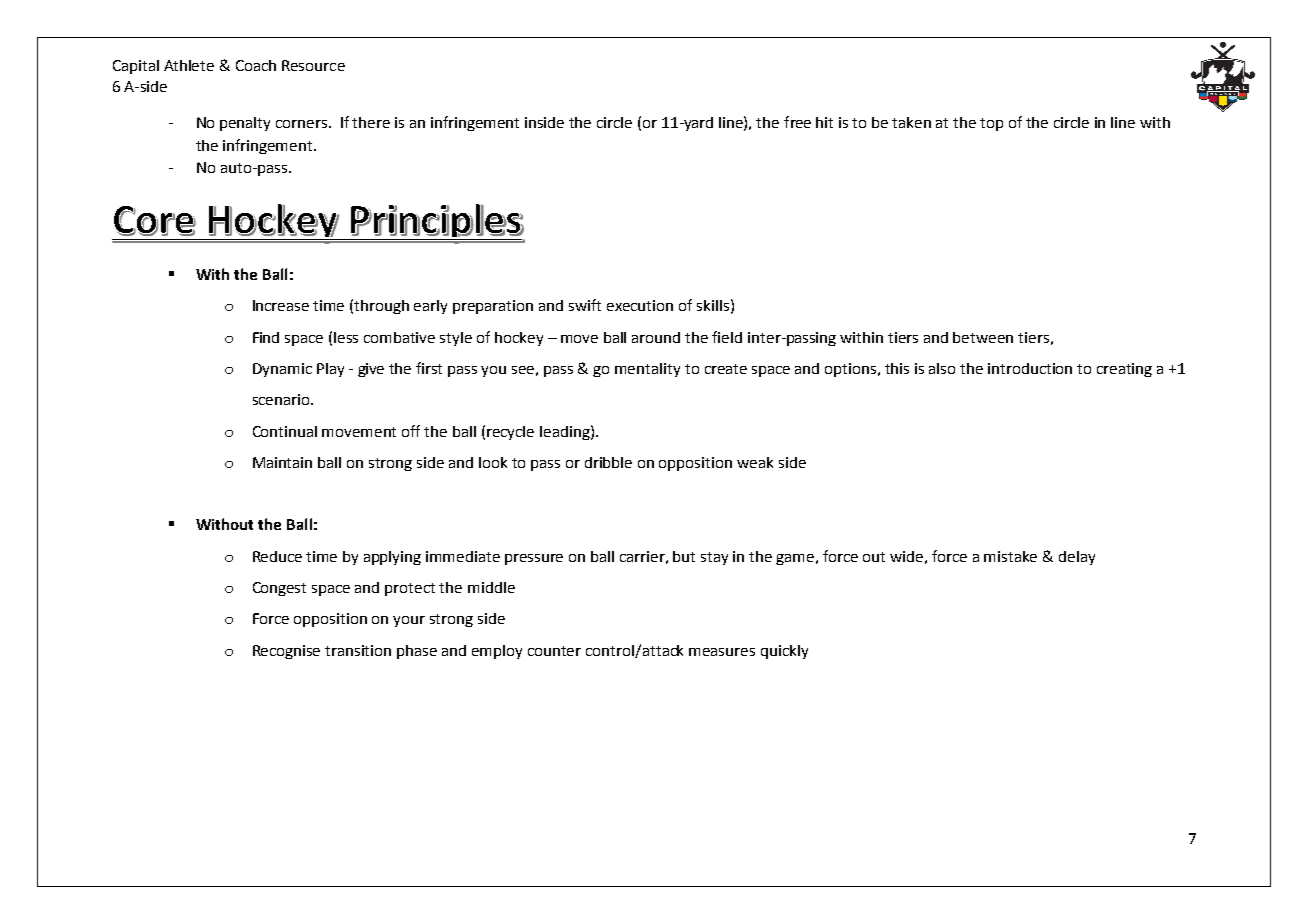  What do you see at coordinates (784, 652) in the screenshot?
I see `quickly` at bounding box center [784, 652].
